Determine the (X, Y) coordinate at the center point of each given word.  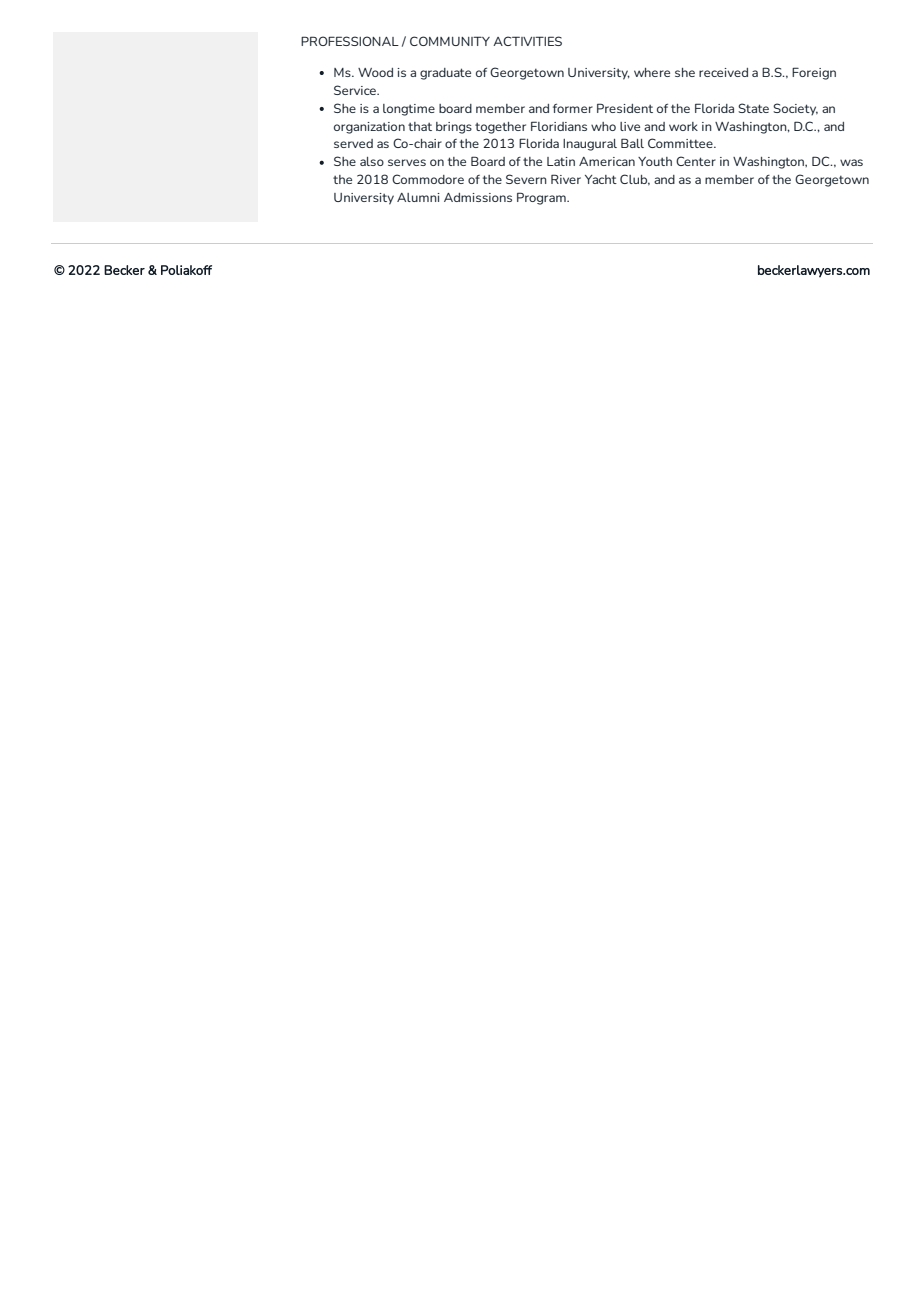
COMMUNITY (450, 41)
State (753, 108)
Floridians (559, 126)
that (420, 126)
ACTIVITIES (527, 41)
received (723, 72)
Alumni (418, 197)
